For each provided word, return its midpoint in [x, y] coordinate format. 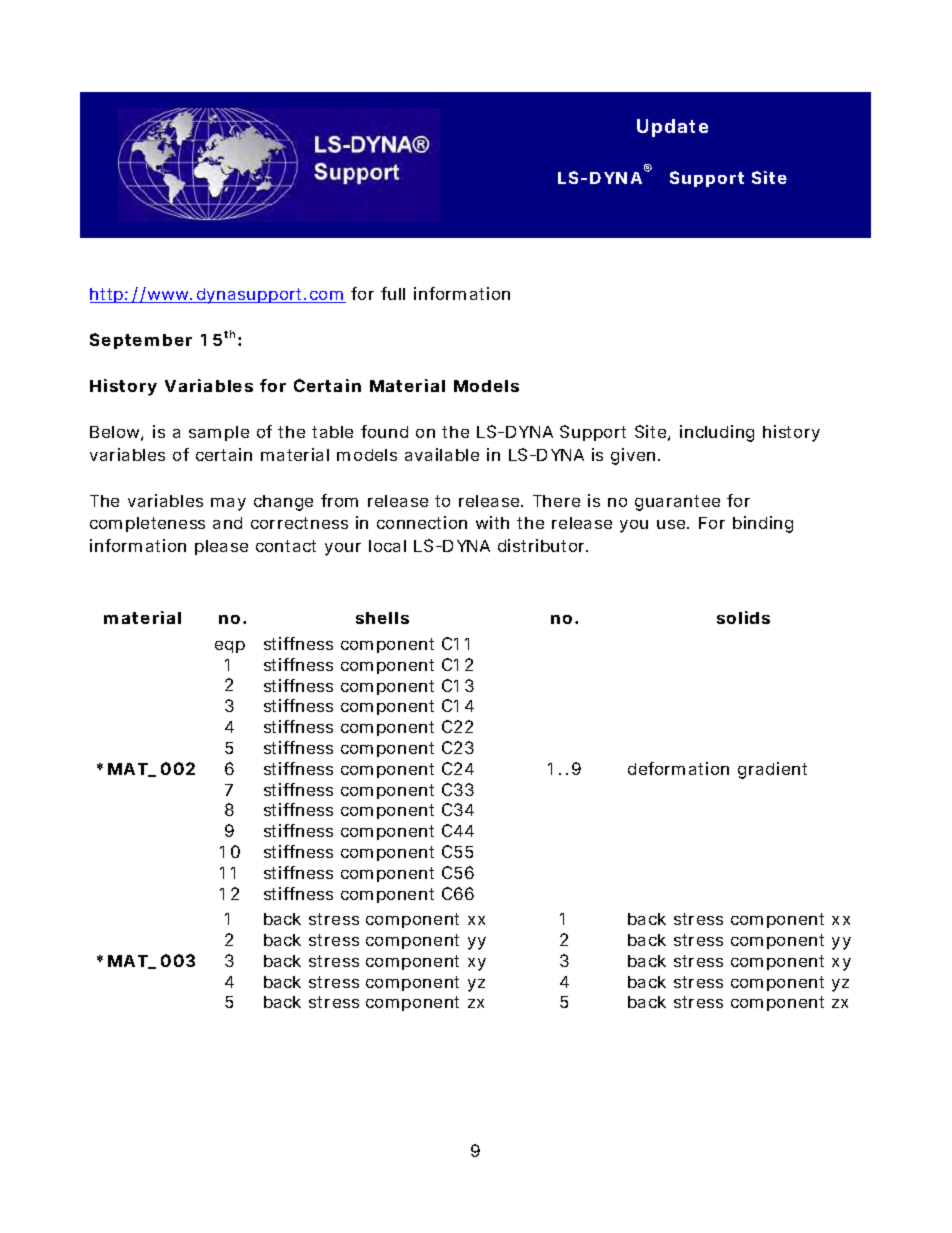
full [393, 293]
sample [219, 433]
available [442, 454]
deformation [678, 768]
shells [382, 618]
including [717, 433]
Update [672, 128]
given [633, 456]
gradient [772, 770]
